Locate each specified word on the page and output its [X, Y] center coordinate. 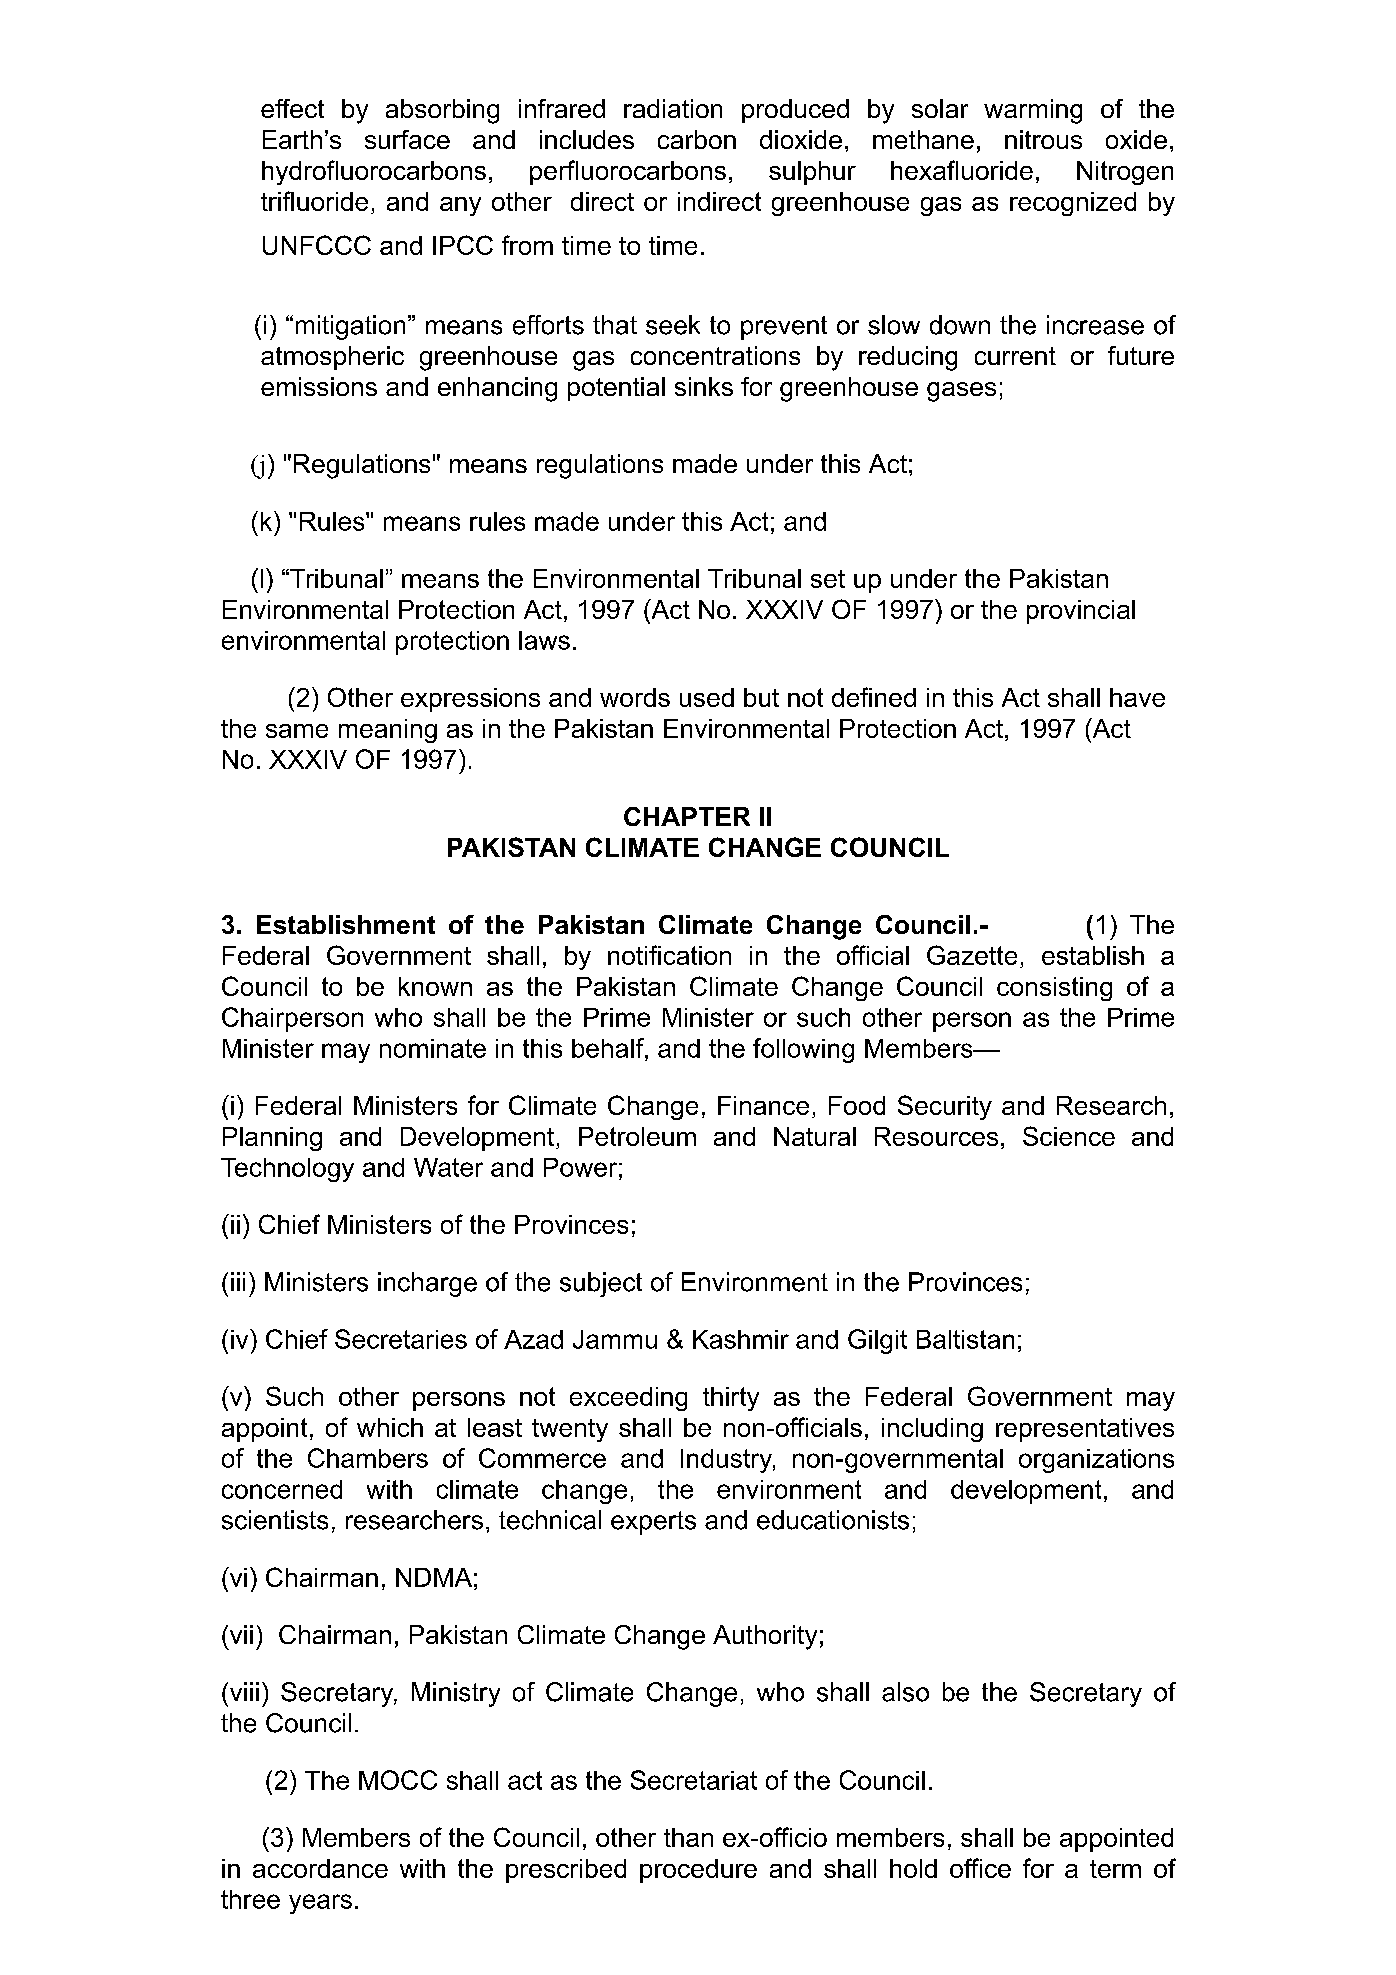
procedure [698, 1871]
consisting [1054, 989]
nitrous [1043, 139]
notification [669, 955]
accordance [320, 1868]
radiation [673, 108]
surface [407, 139]
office [980, 1868]
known [435, 986]
